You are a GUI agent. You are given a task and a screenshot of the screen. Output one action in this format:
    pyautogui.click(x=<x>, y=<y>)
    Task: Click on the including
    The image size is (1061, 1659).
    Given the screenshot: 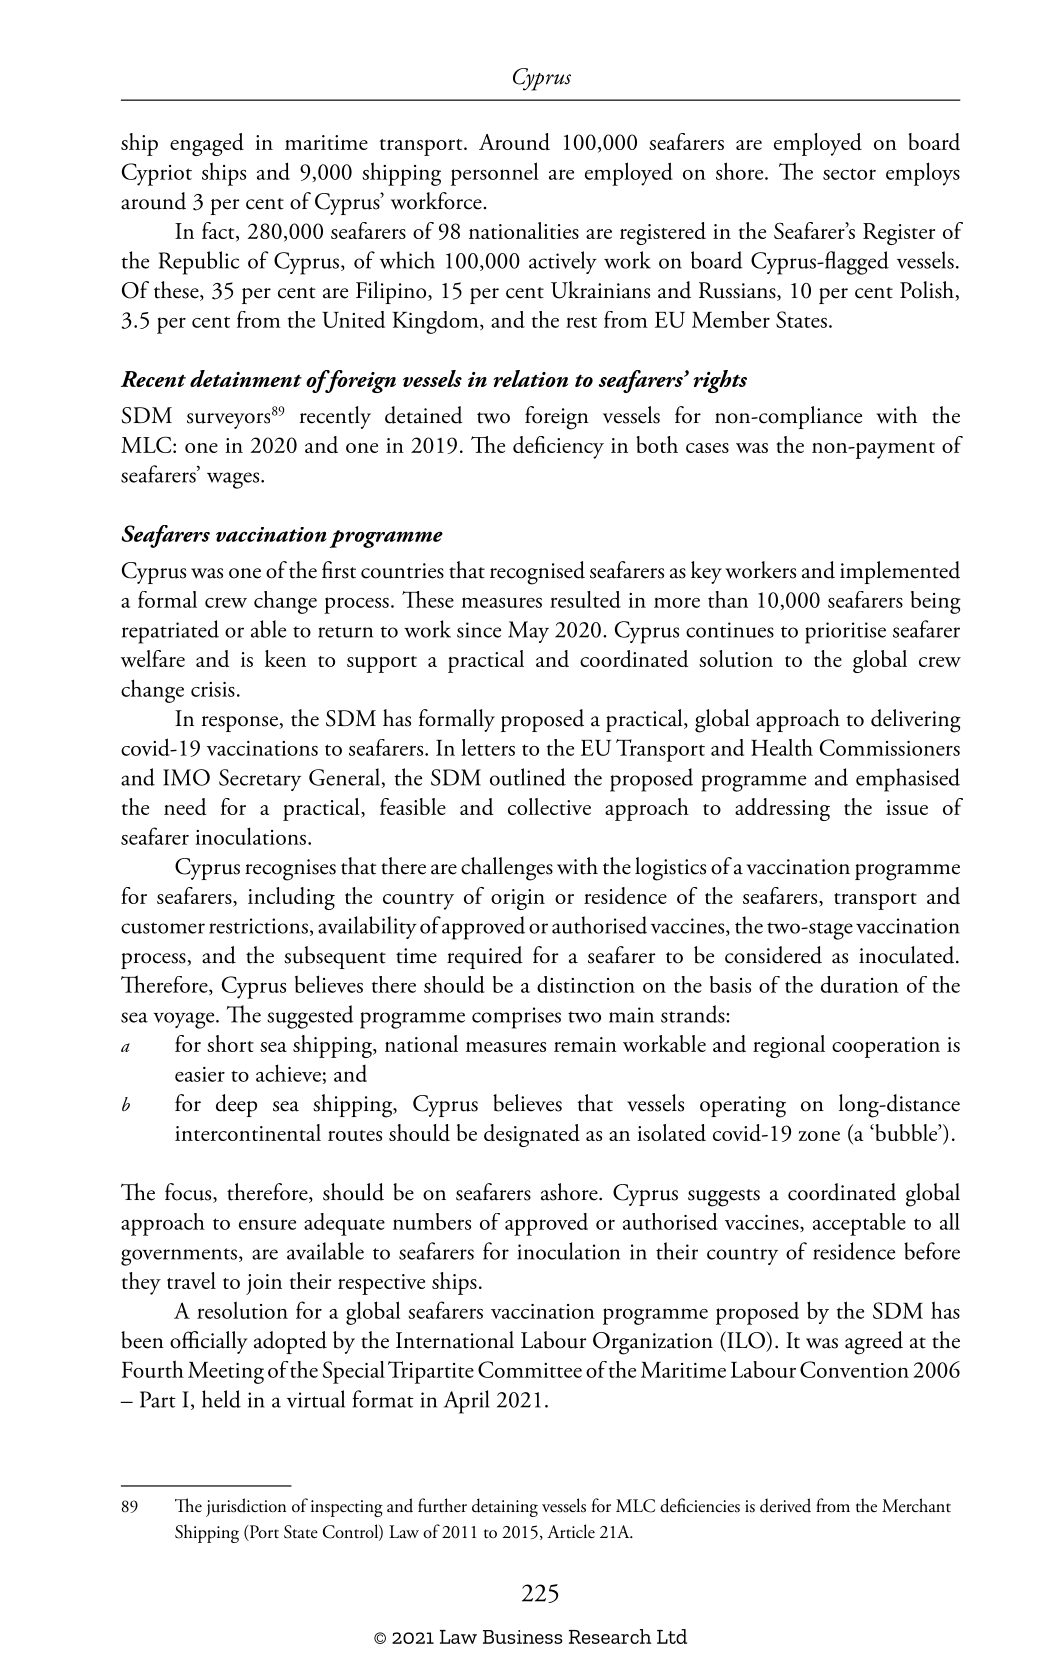 What is the action you would take?
    pyautogui.click(x=291, y=898)
